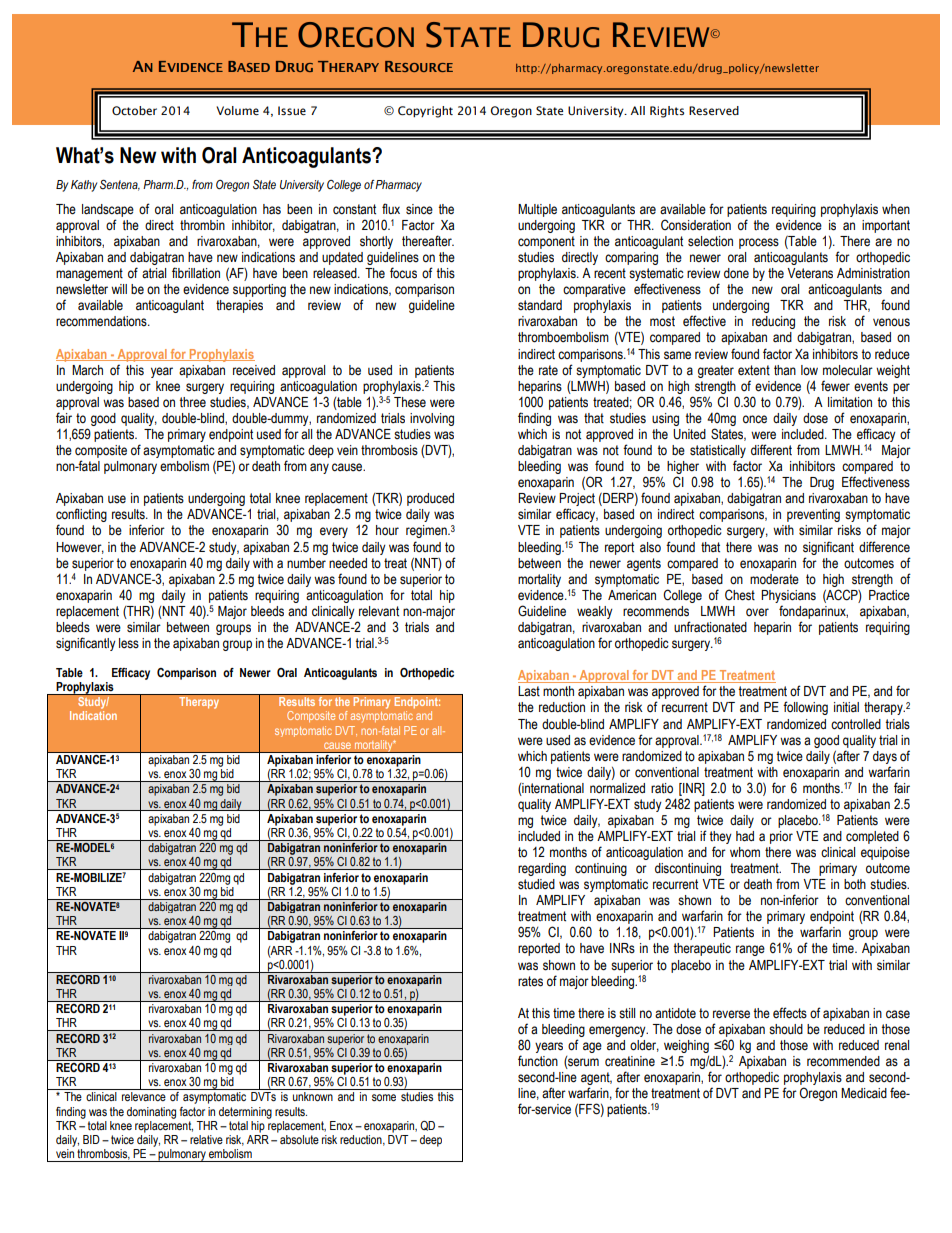 The width and height of the page is (952, 1233). I want to click on dominating, so click(151, 1113).
